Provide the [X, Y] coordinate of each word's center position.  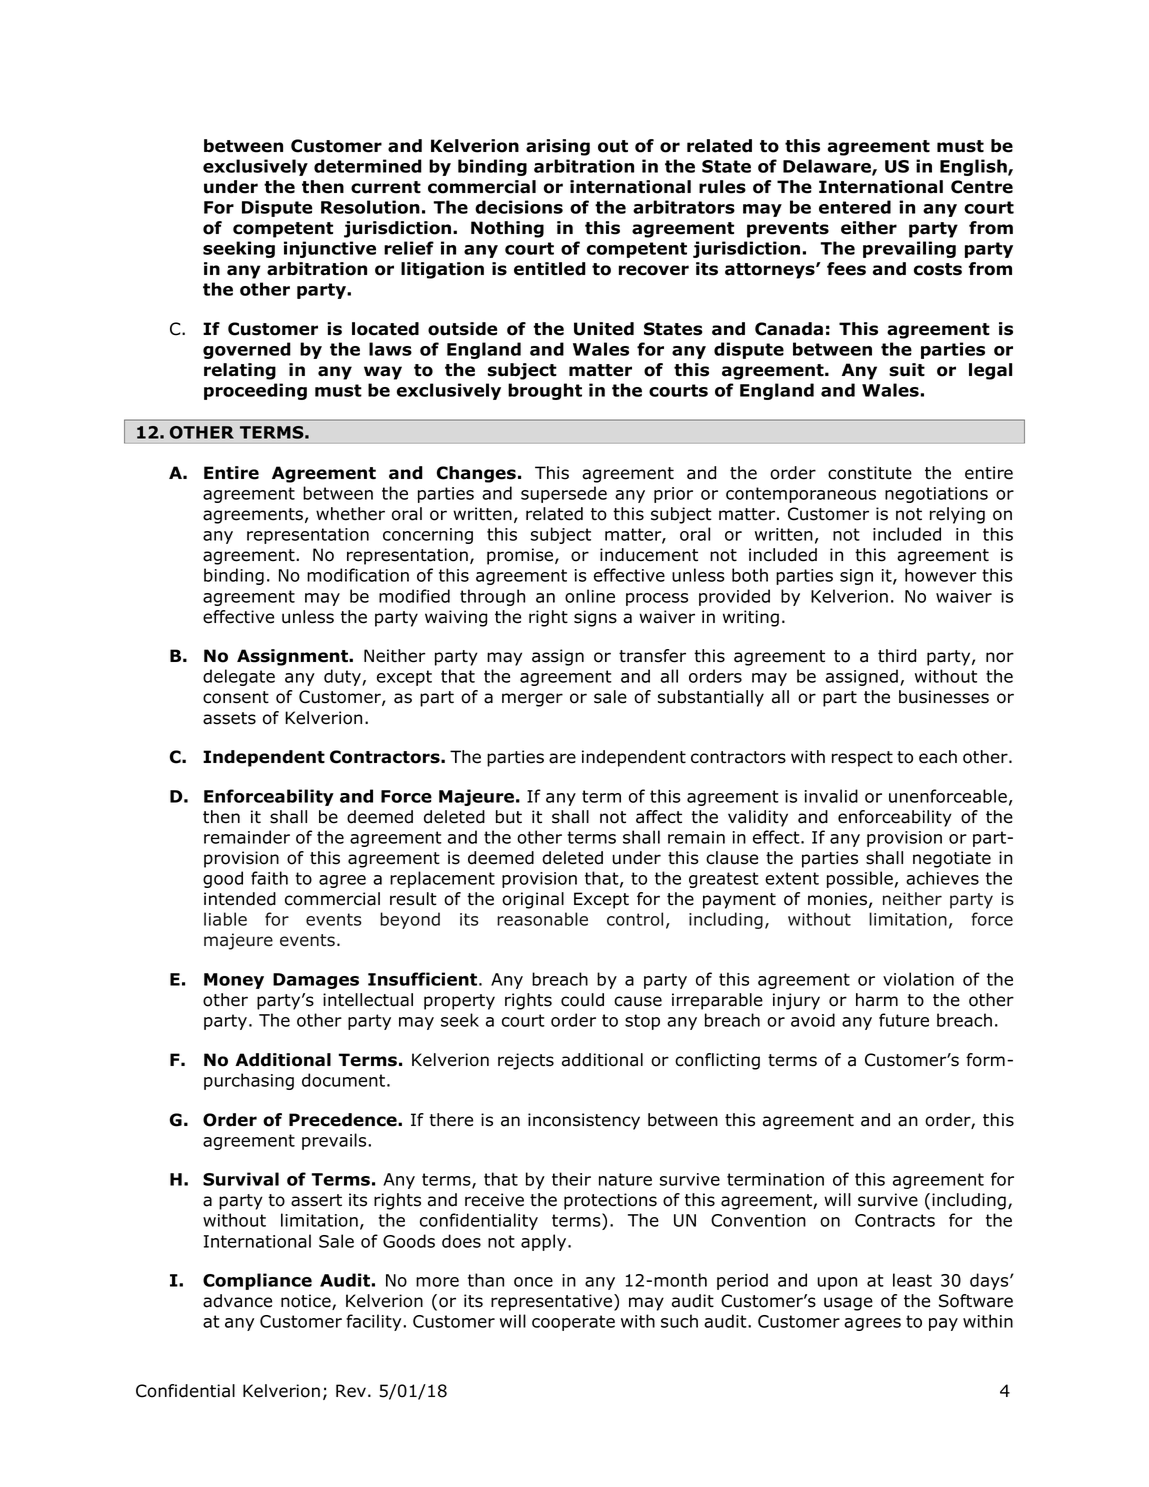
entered [855, 207]
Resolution [370, 207]
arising [558, 147]
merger [532, 700]
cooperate [573, 1323]
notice [307, 1302]
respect [862, 759]
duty [343, 677]
